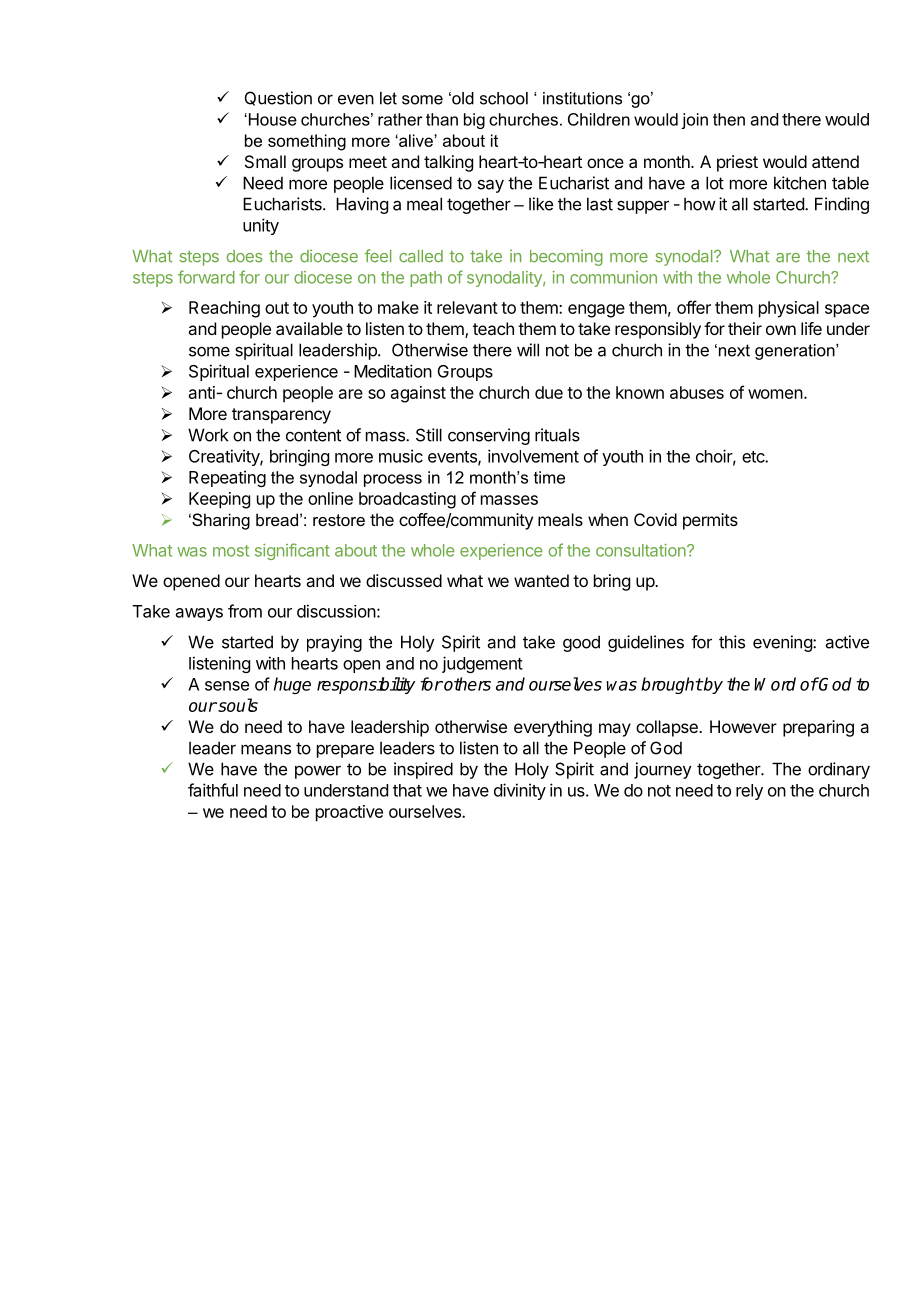 This screenshot has width=924, height=1308. What do you see at coordinates (504, 98) in the screenshot?
I see `school` at bounding box center [504, 98].
